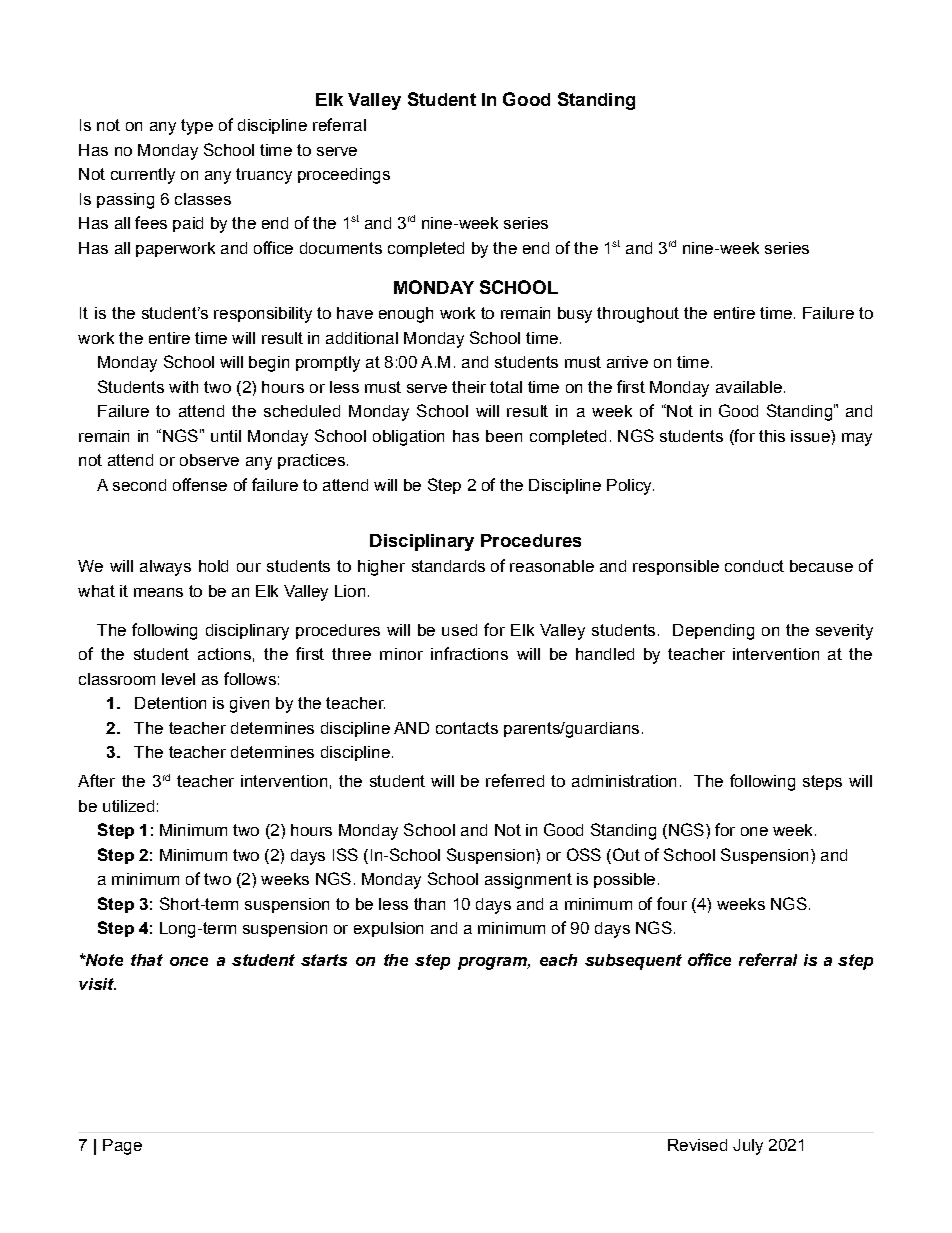 The image size is (952, 1233). What do you see at coordinates (754, 831) in the document?
I see `one` at bounding box center [754, 831].
